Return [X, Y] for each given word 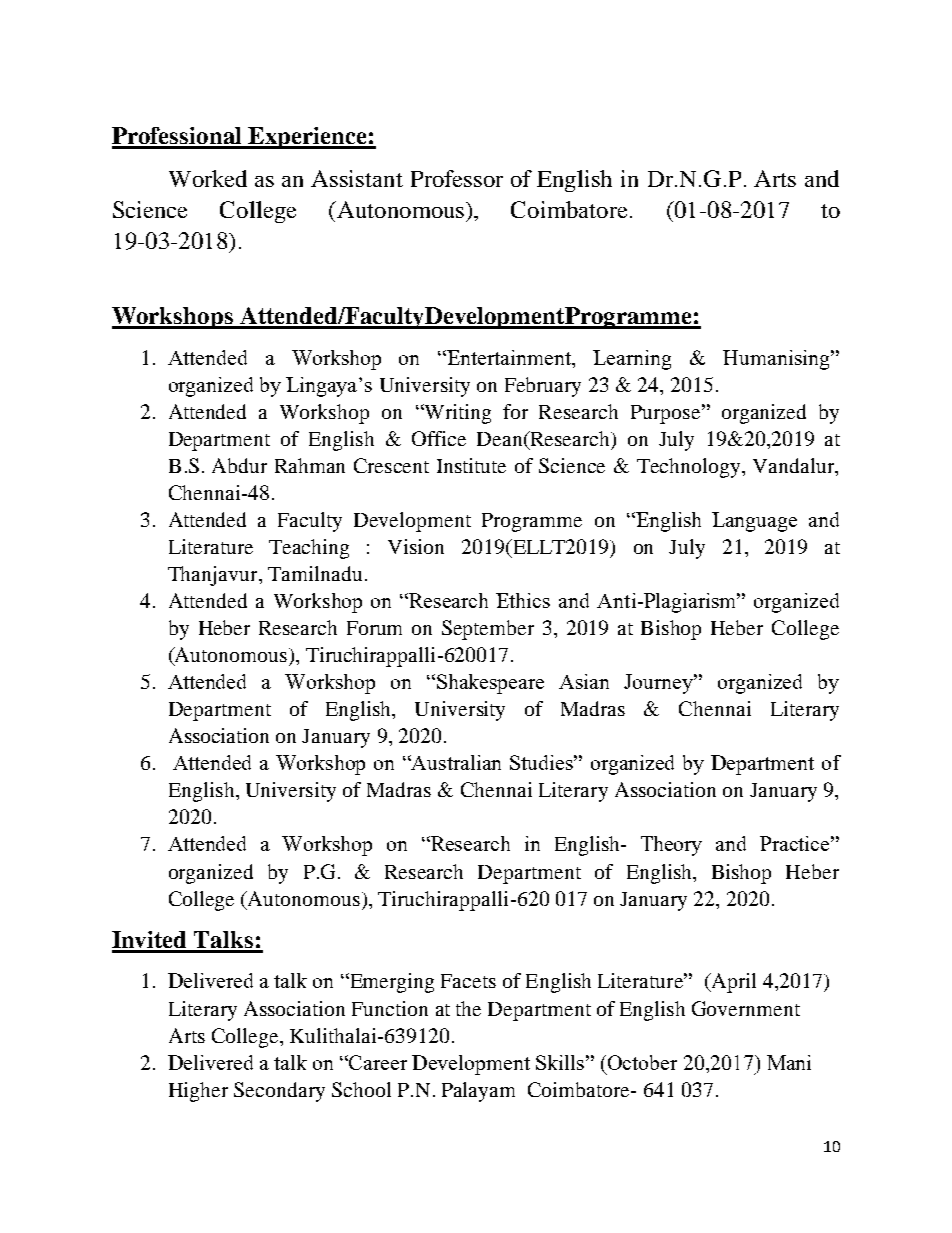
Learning [632, 360]
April [732, 983]
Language [754, 522]
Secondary [279, 1092]
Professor [457, 178]
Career [378, 1062]
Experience [307, 138]
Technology [690, 468]
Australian [455, 762]
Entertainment [510, 357]
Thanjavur [214, 576]
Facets [468, 981]
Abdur [239, 465]
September [488, 630]
